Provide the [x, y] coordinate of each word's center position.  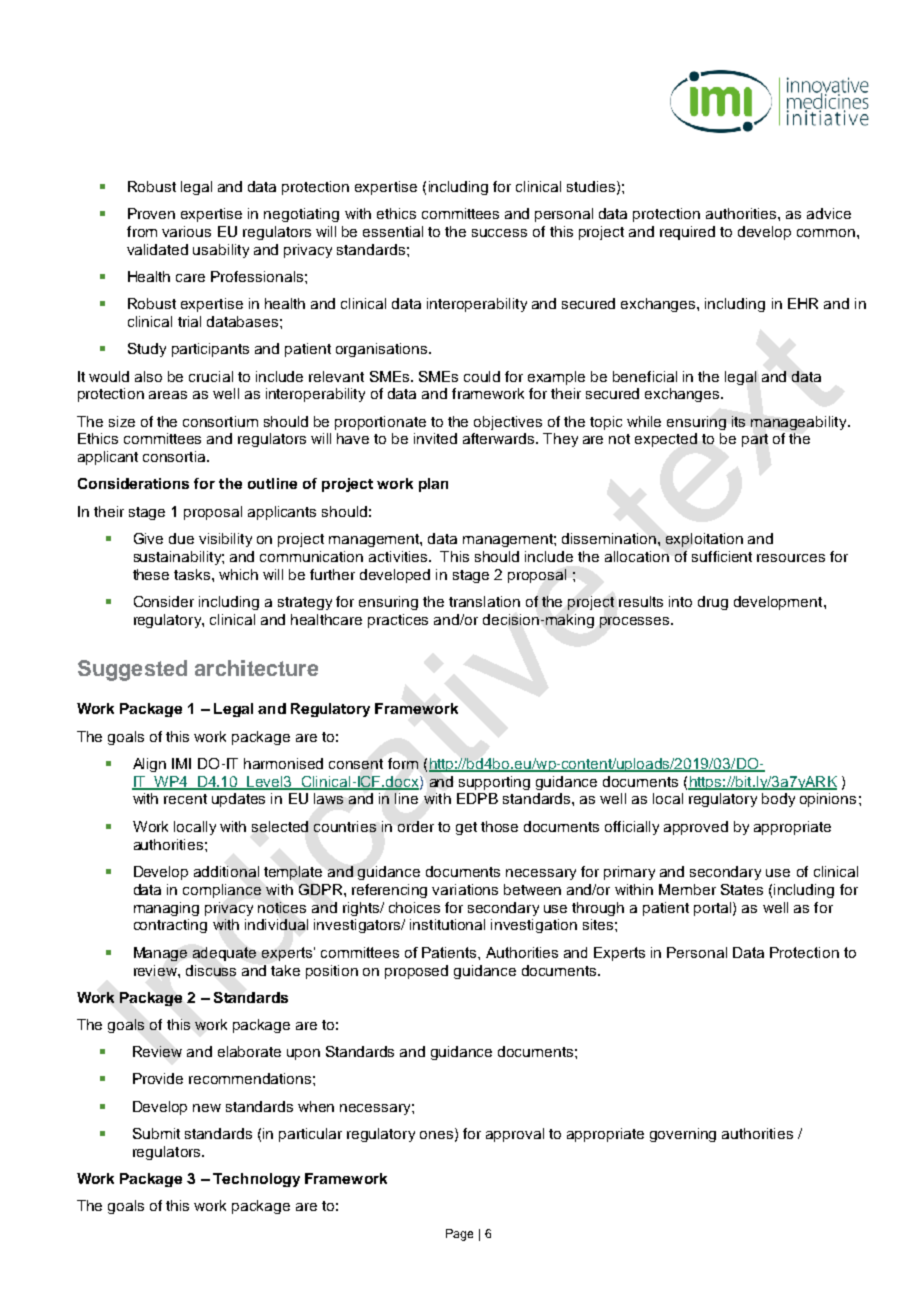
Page [459, 1235]
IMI [181, 763]
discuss [211, 970]
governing [683, 1135]
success [499, 233]
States [742, 889]
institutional [447, 924]
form [403, 763]
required [687, 233]
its [738, 421]
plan [433, 485]
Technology [256, 1180]
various [186, 231]
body [778, 800]
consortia [175, 456]
